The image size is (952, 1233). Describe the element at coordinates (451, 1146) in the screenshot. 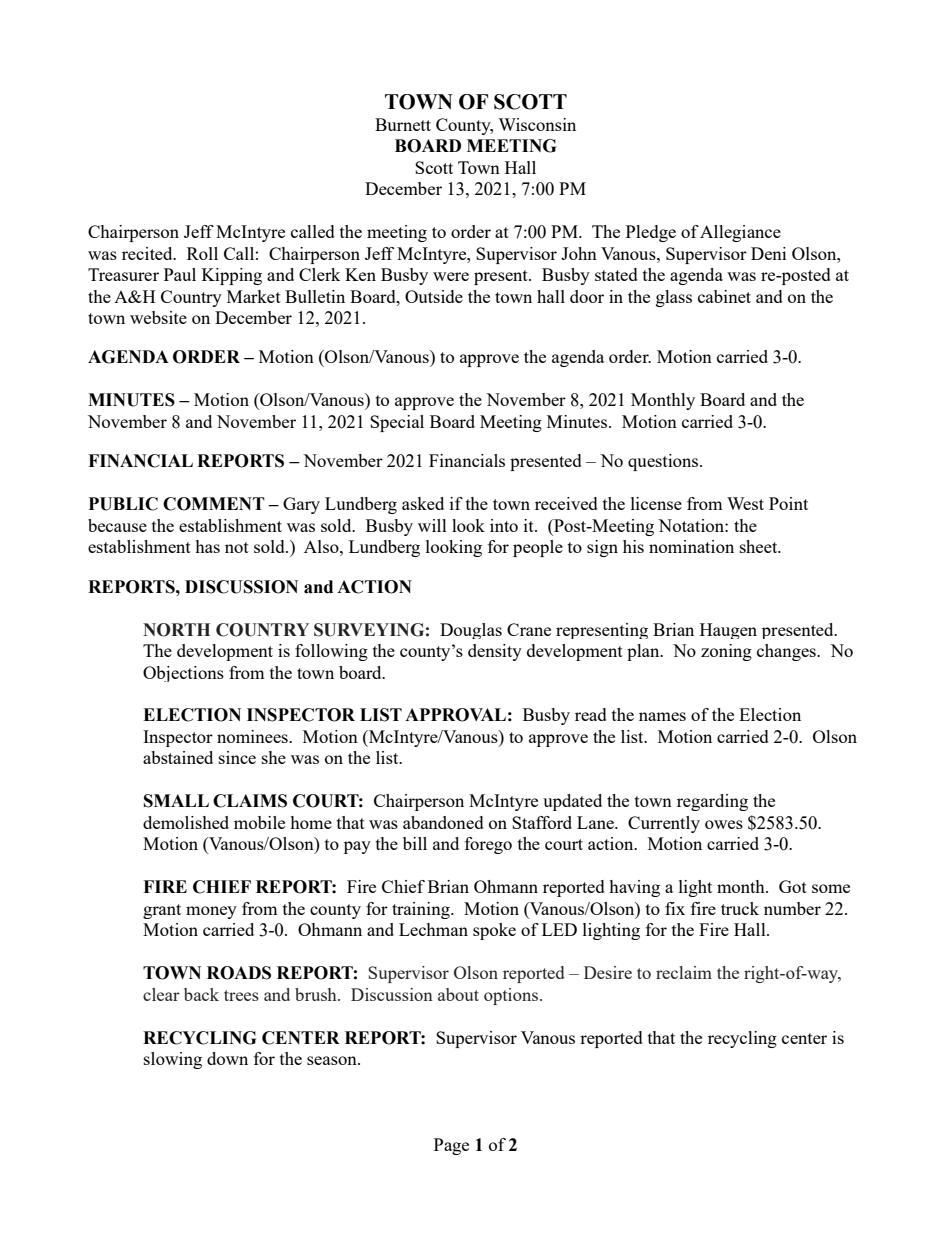

I see `Page` at that location.
